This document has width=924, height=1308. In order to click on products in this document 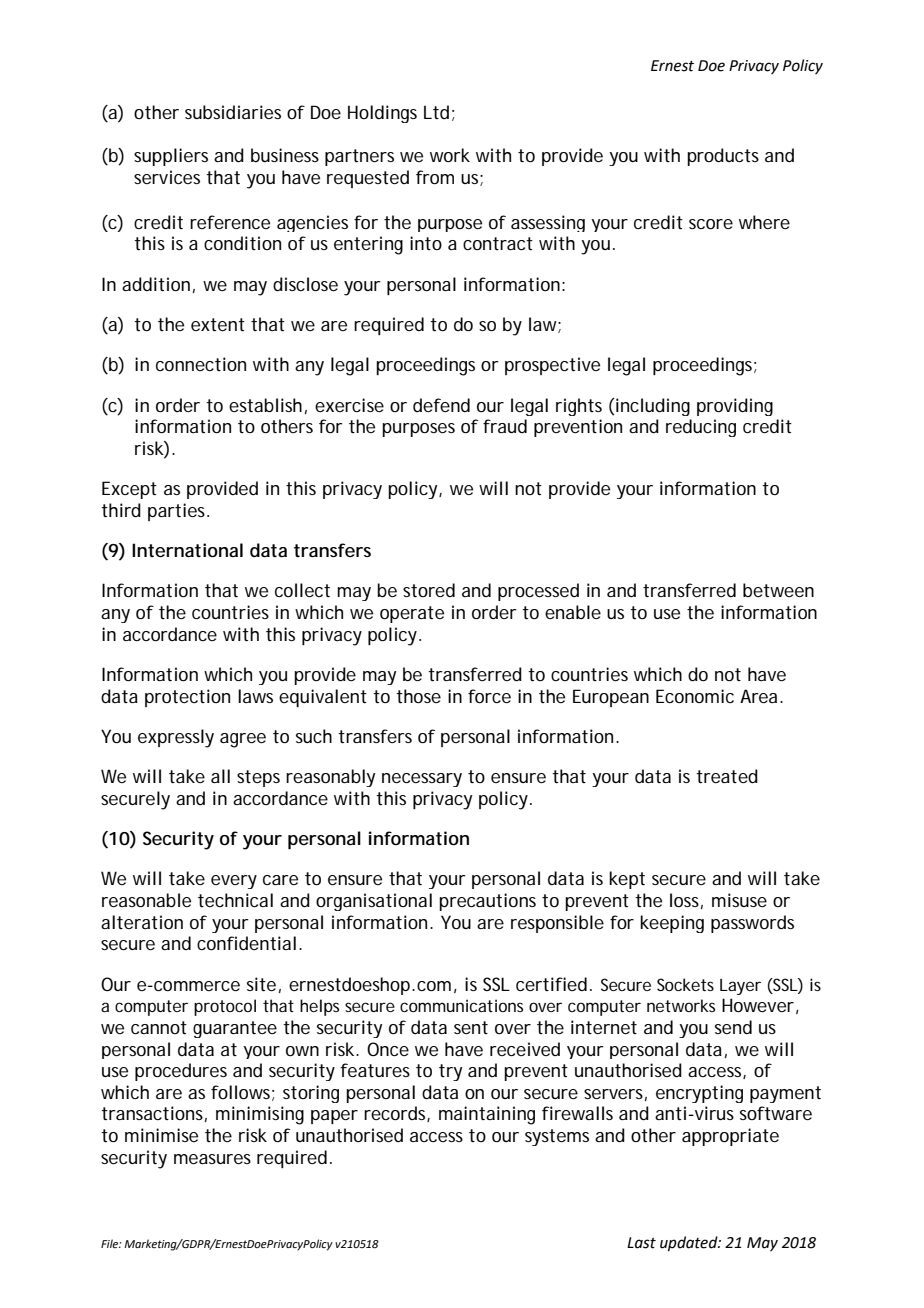, I will do `click(723, 157)`.
